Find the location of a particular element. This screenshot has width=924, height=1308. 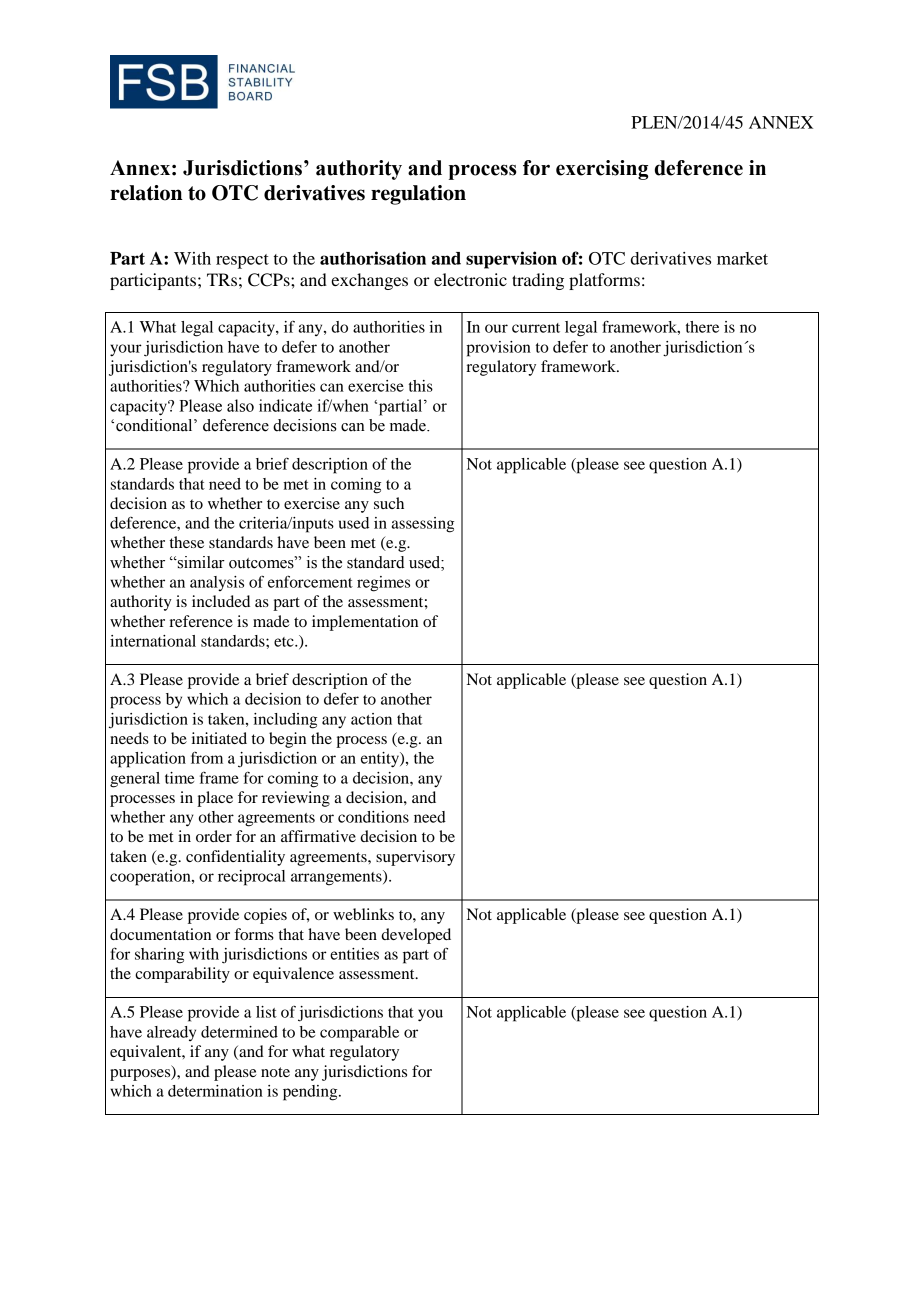

such is located at coordinates (389, 503).
